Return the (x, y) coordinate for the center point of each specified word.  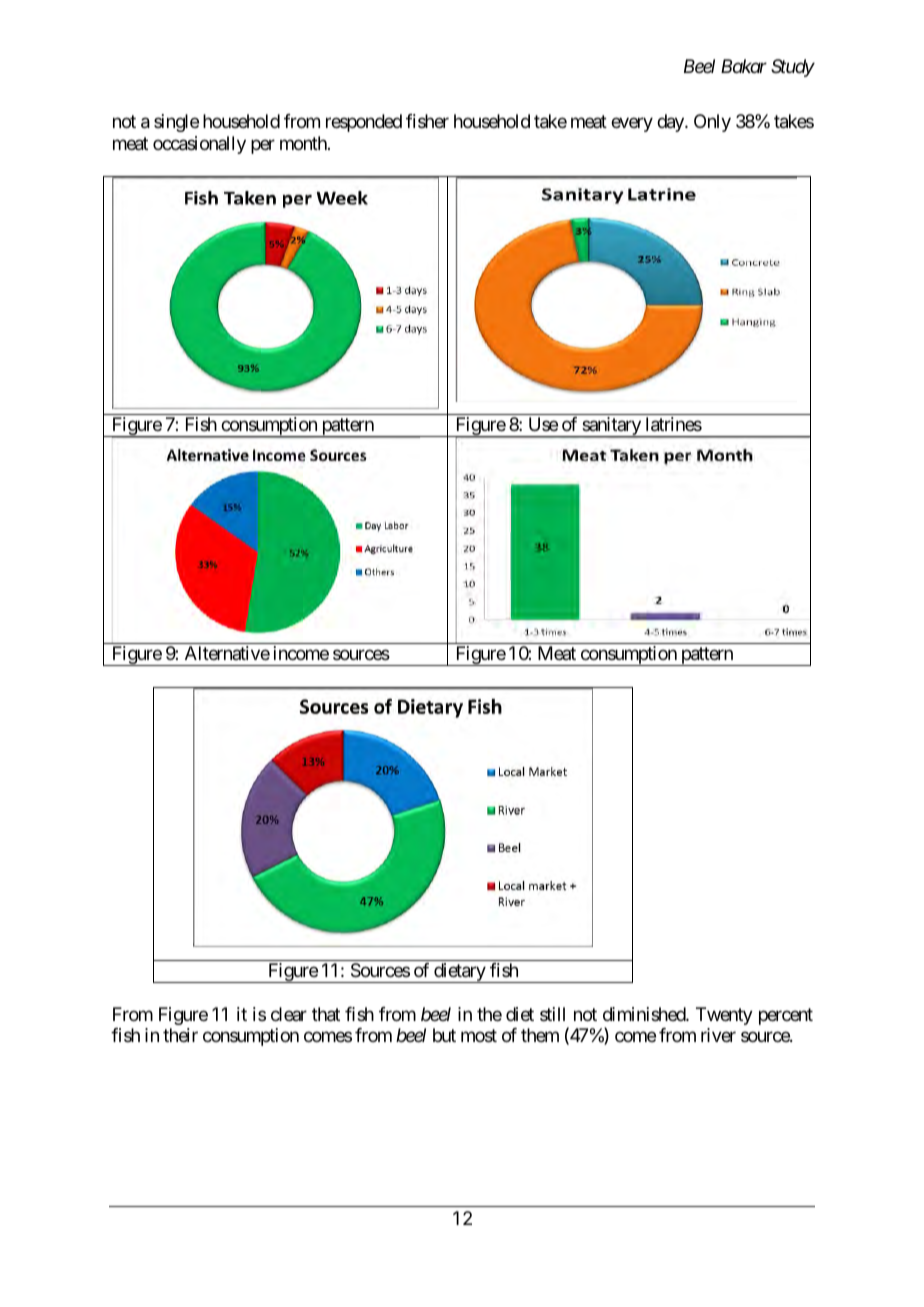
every (632, 125)
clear (289, 1014)
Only (712, 123)
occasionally (199, 145)
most (479, 1036)
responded (364, 123)
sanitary (611, 427)
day (671, 123)
